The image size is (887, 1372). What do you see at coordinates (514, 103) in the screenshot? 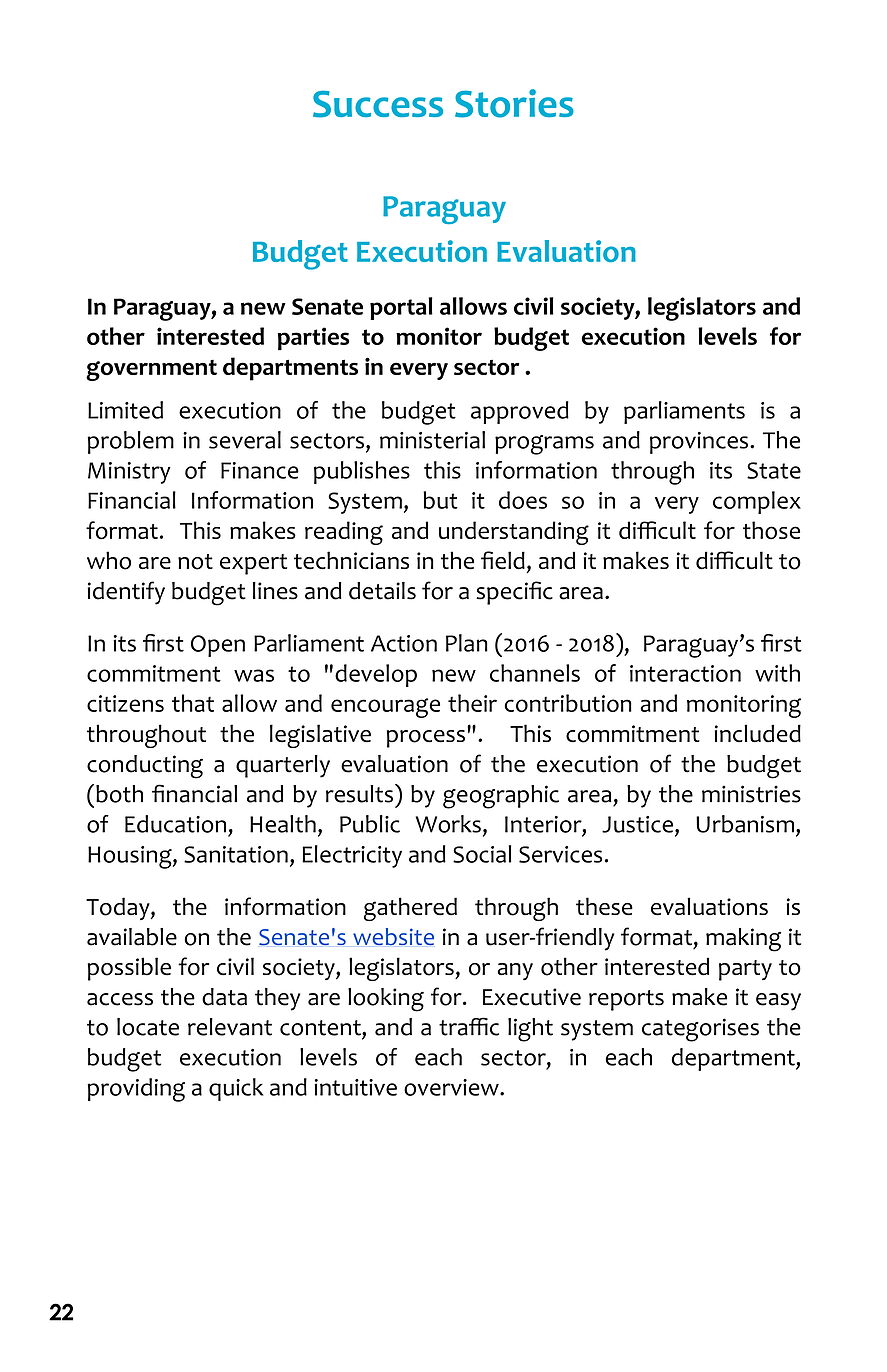
I see `Stories` at bounding box center [514, 103].
